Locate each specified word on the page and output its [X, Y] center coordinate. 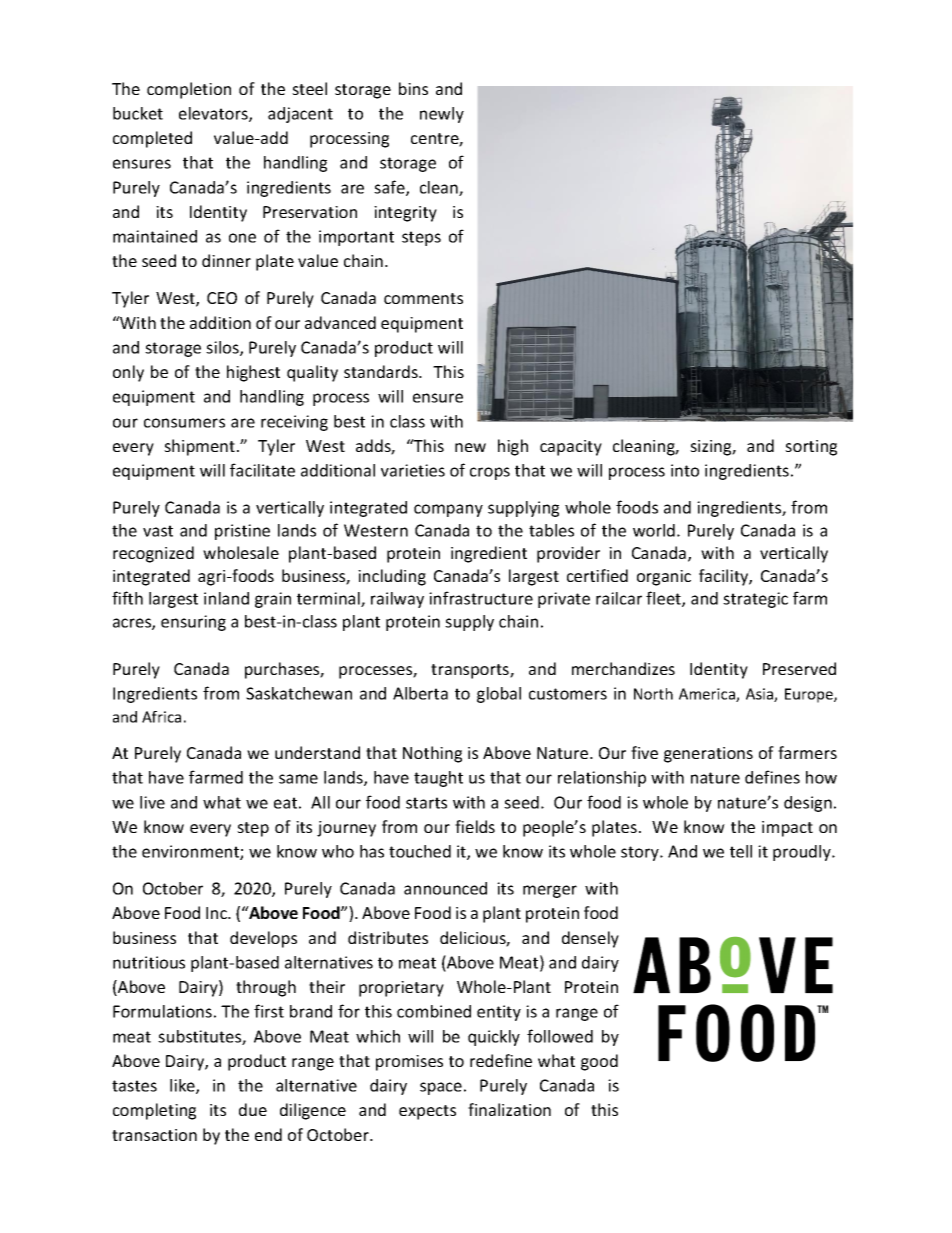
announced [445, 888]
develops [263, 939]
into [685, 470]
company [448, 510]
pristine [242, 532]
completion [189, 90]
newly [442, 115]
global [499, 695]
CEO [222, 298]
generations [708, 755]
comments [423, 298]
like [183, 1086]
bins [413, 88]
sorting [811, 448]
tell [741, 851]
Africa [161, 717]
